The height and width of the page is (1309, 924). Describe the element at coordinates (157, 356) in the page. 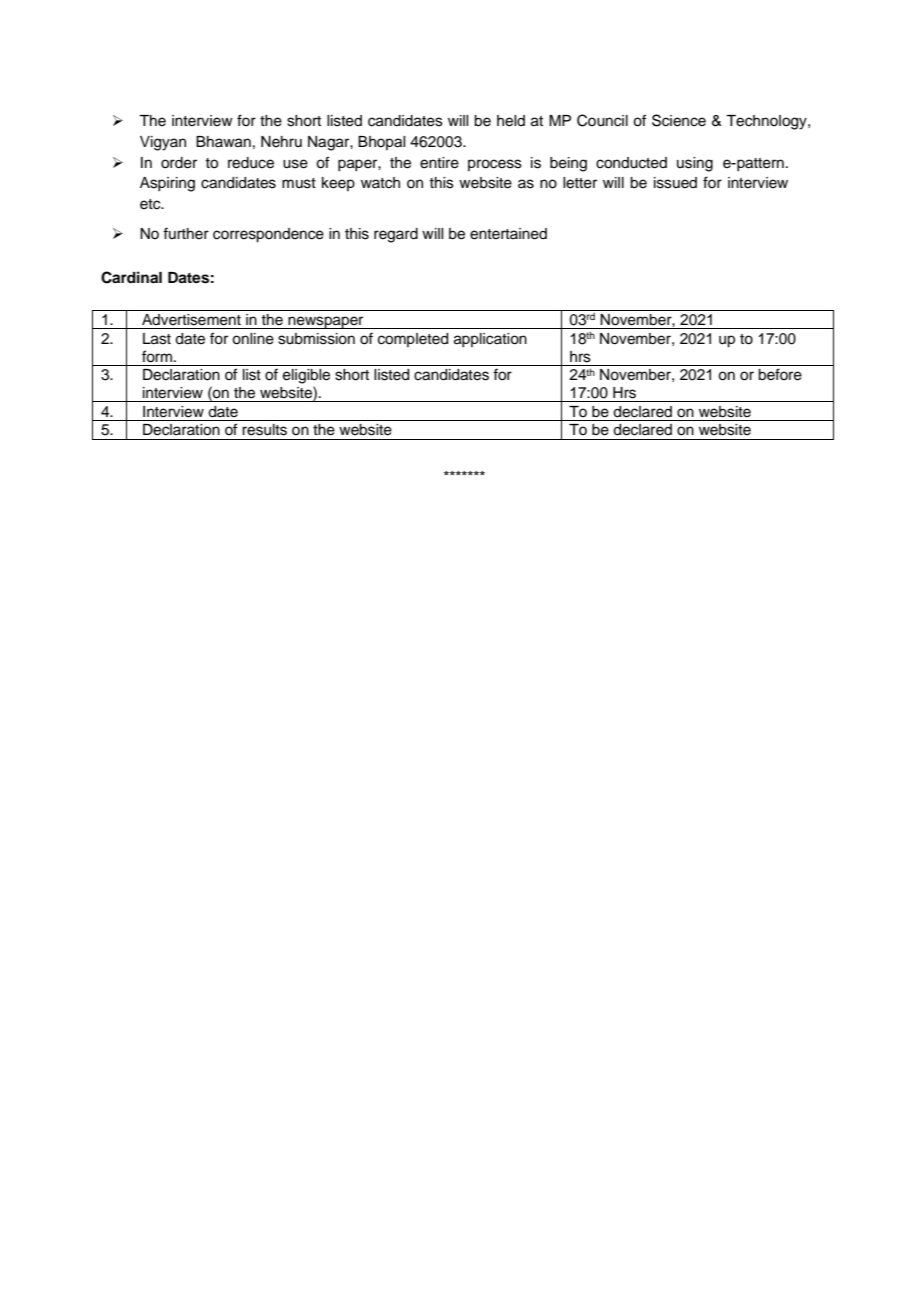

I see `form` at that location.
